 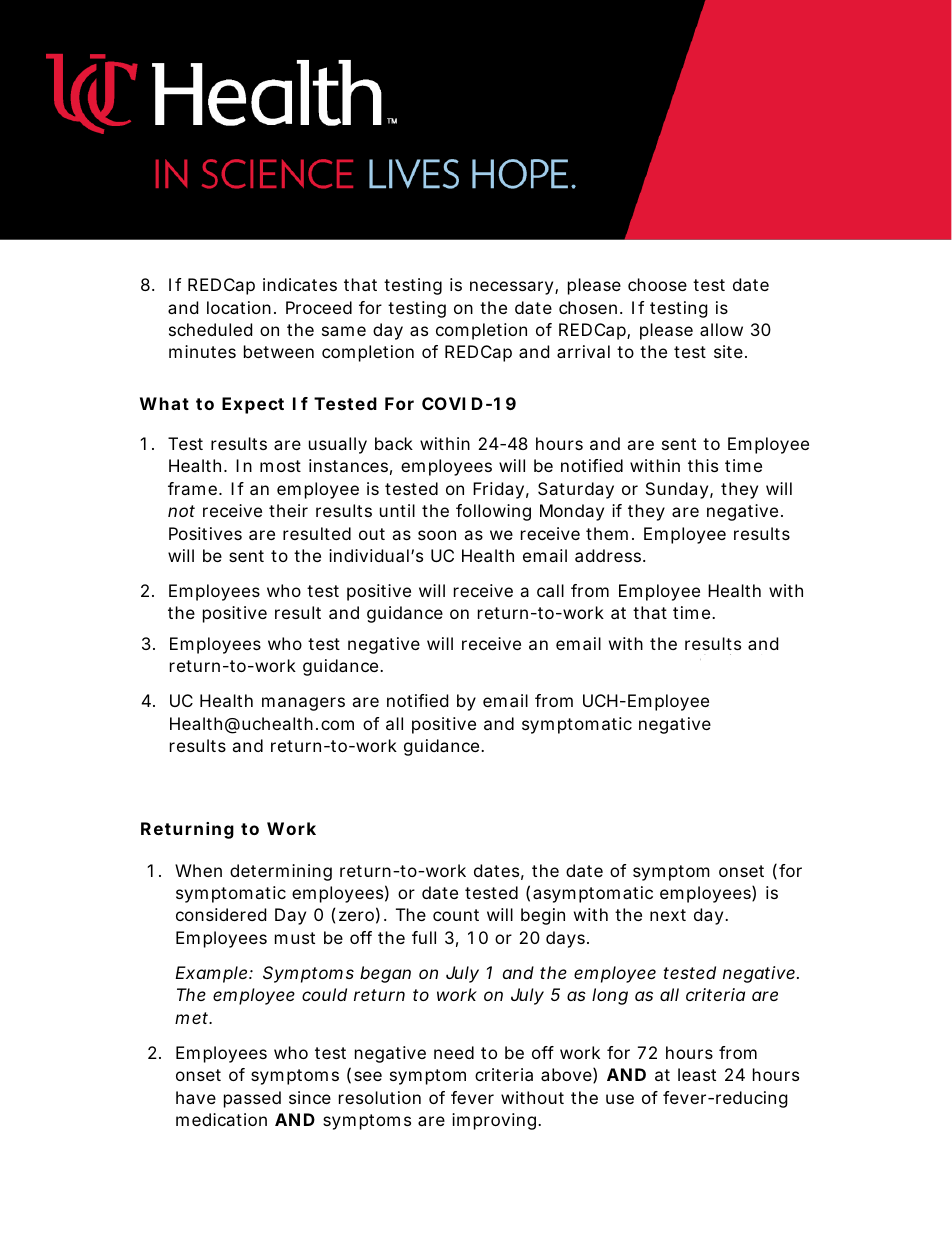 I want to click on choose, so click(x=657, y=284).
